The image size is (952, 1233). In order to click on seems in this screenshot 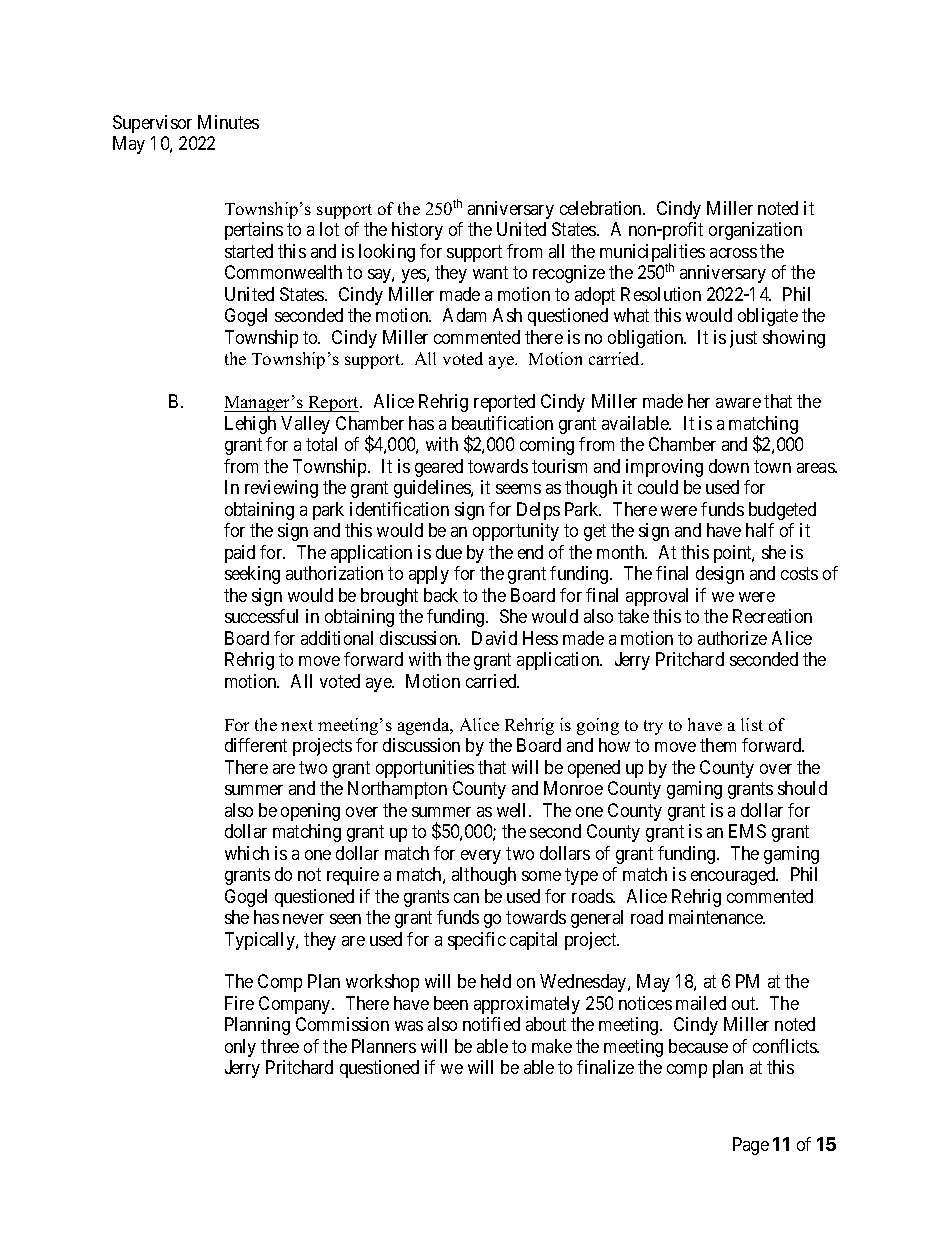, I will do `click(518, 489)`.
